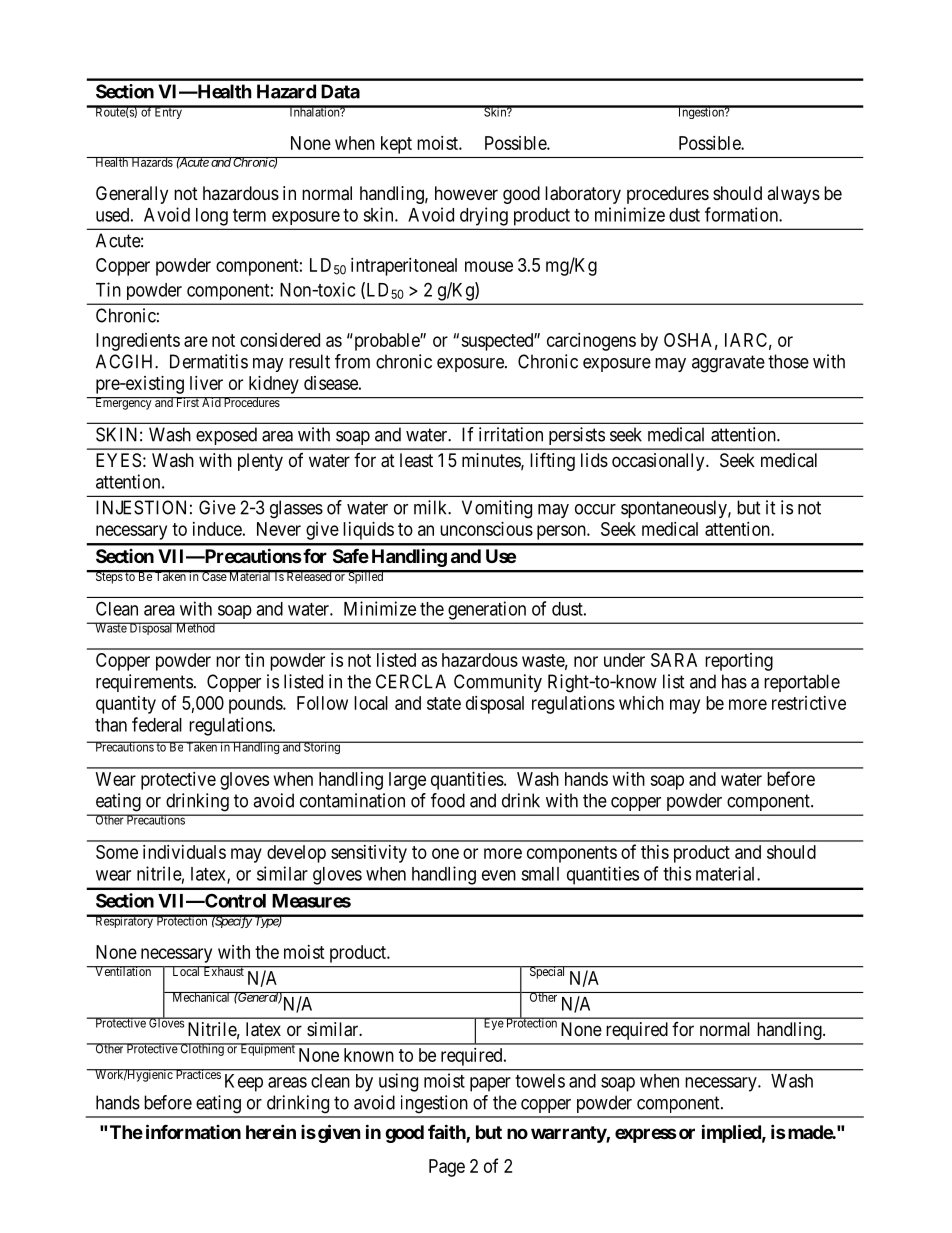 The image size is (952, 1233). What do you see at coordinates (271, 1131) in the screenshot?
I see `herein` at bounding box center [271, 1131].
